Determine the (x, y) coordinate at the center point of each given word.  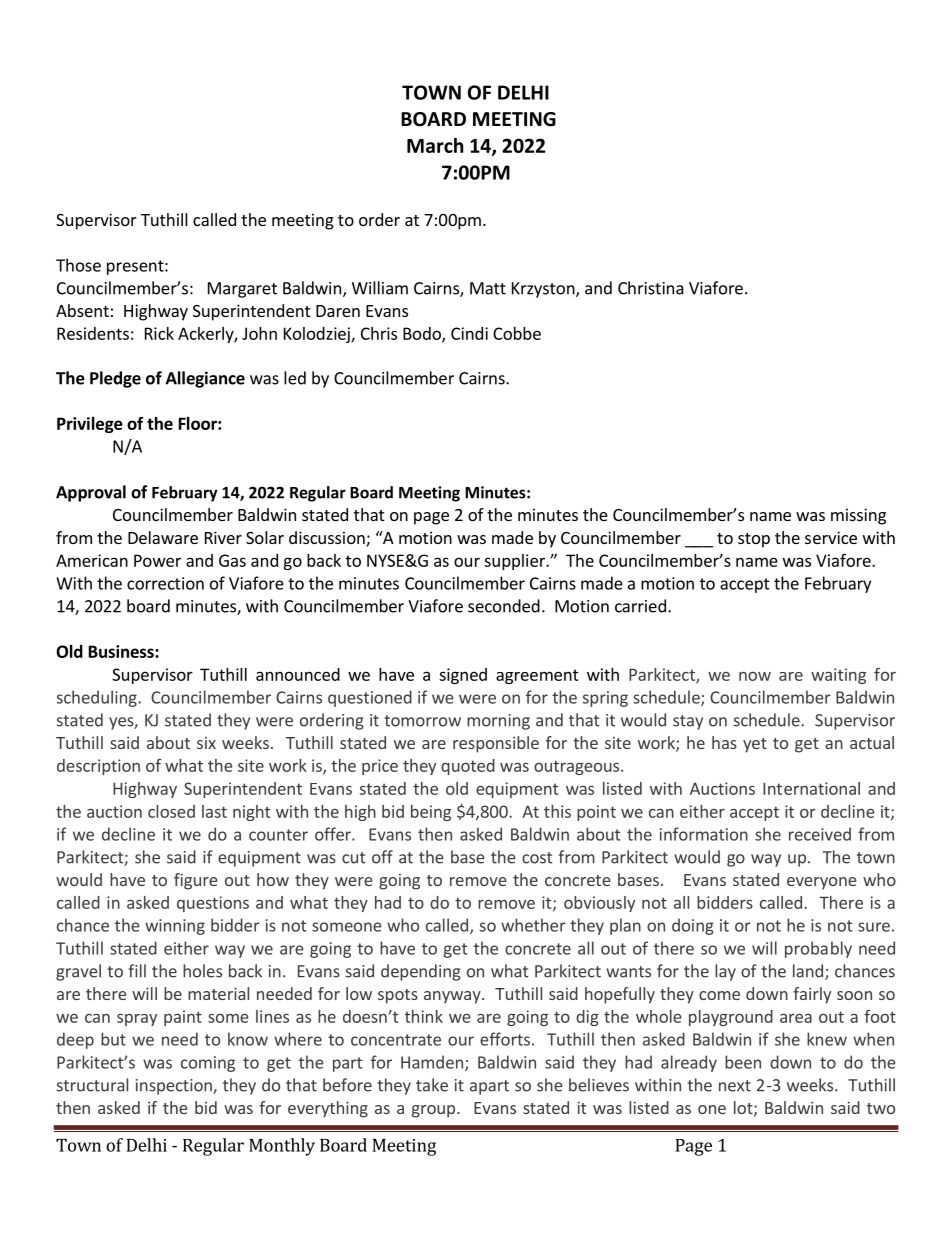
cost (537, 858)
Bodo (423, 334)
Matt (488, 288)
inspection (175, 1087)
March (435, 145)
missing (858, 516)
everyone (821, 883)
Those (78, 265)
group (433, 1111)
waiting (838, 676)
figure (195, 881)
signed (463, 676)
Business (122, 651)
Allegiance (205, 379)
